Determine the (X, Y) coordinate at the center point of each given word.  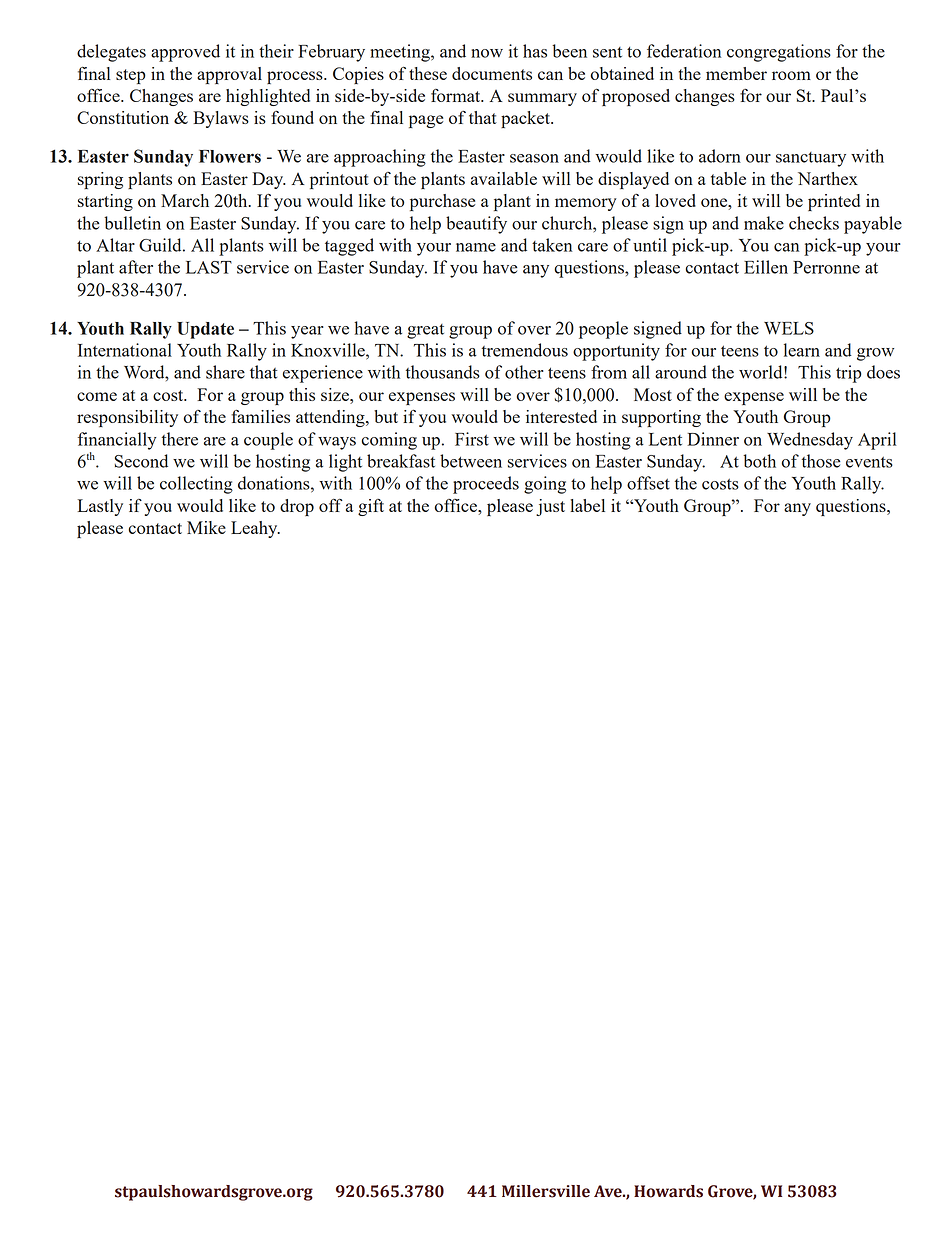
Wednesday (810, 441)
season (534, 158)
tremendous (525, 350)
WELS (789, 328)
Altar (115, 245)
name (476, 247)
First (472, 439)
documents (492, 73)
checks (814, 223)
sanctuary (811, 159)
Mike (206, 527)
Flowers (230, 156)
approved (185, 53)
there (180, 439)
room (791, 75)
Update (205, 330)
